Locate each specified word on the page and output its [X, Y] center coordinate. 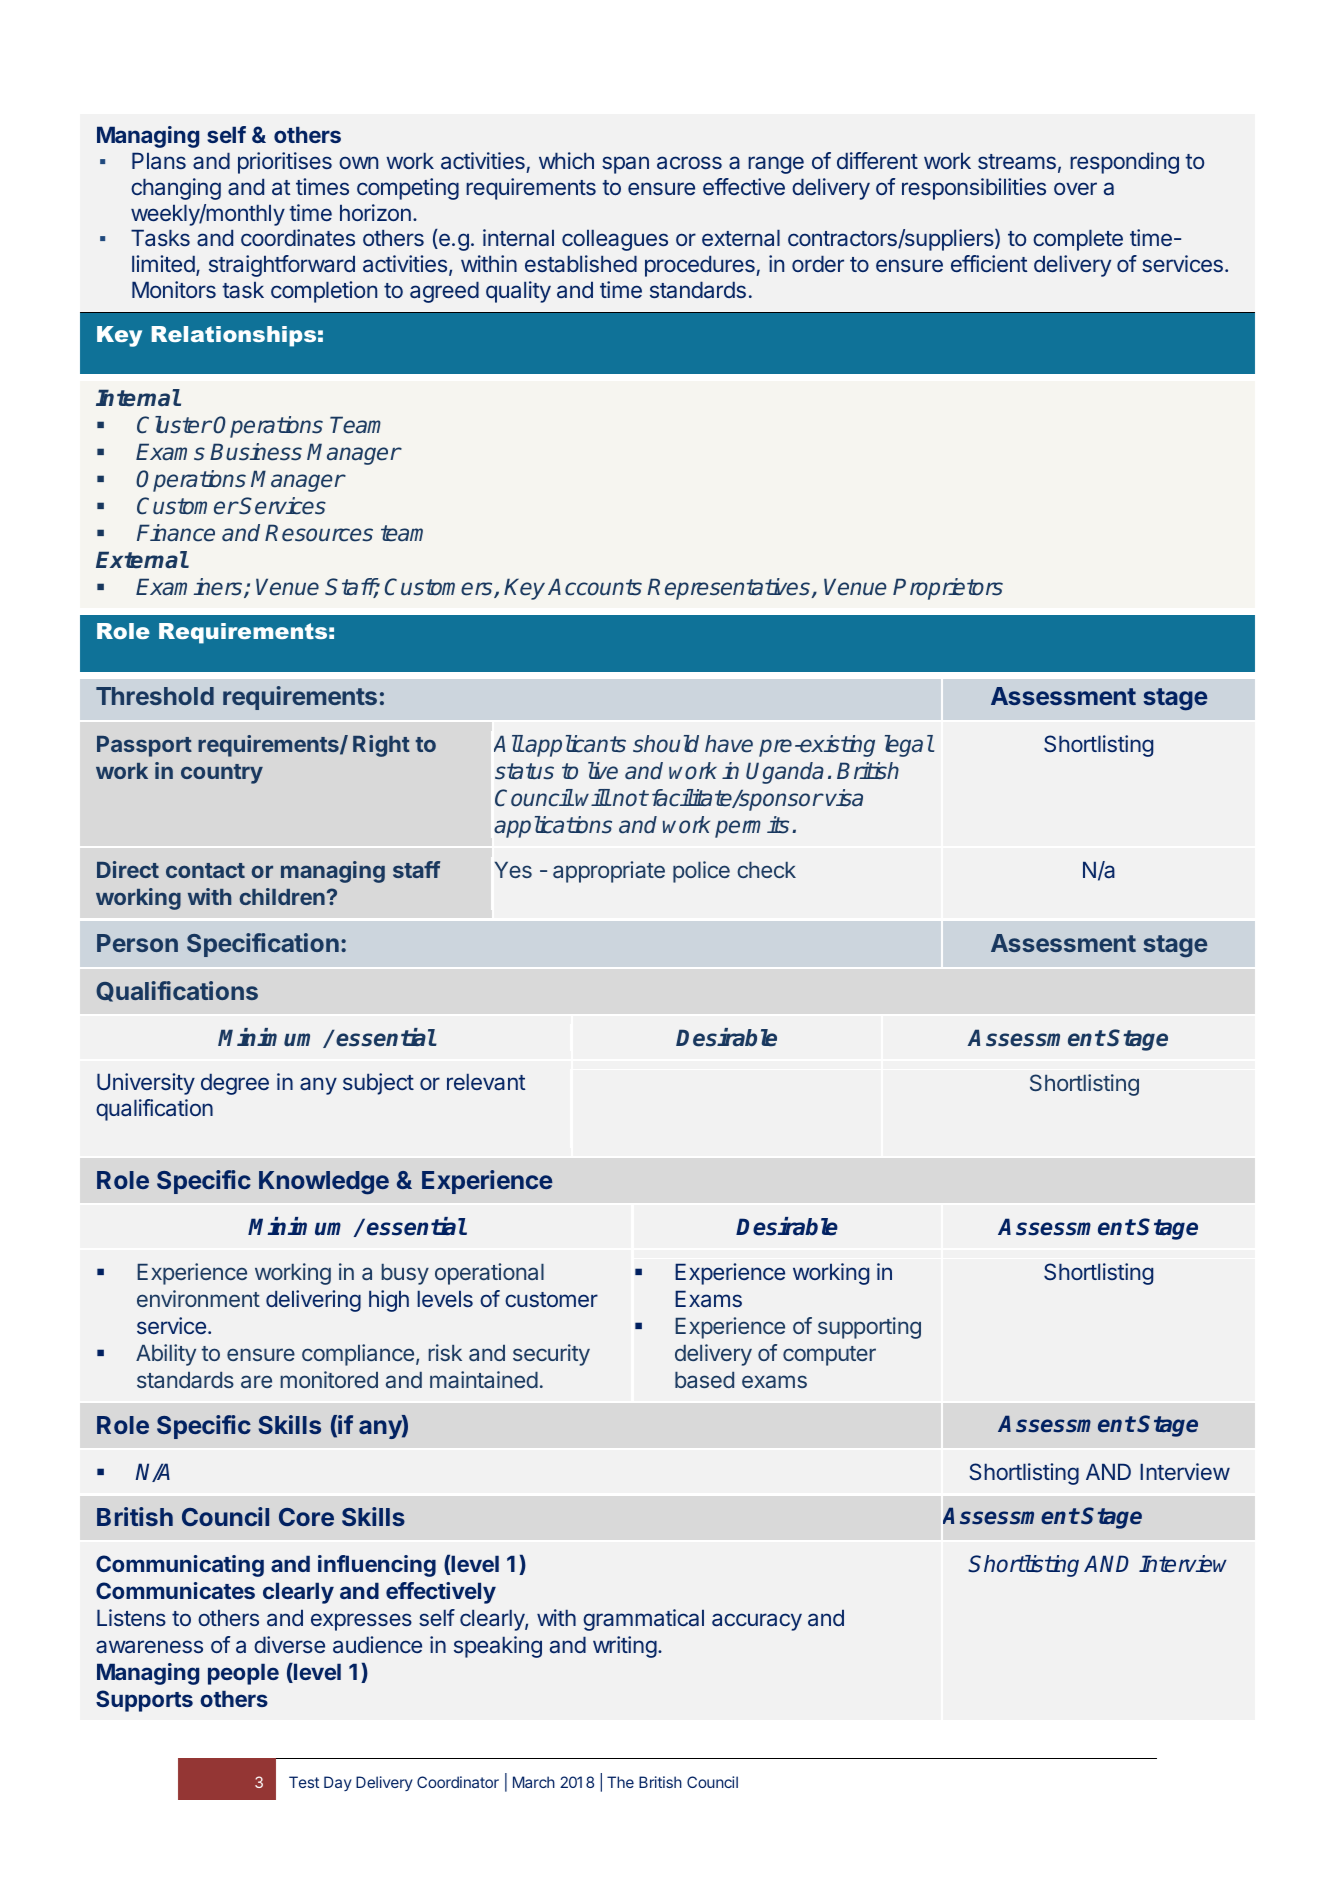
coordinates [298, 238]
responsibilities [974, 189]
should [666, 744]
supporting [869, 1328]
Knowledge [324, 1183]
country [222, 774]
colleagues [615, 240]
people [243, 1674]
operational [489, 1274]
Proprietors [948, 589]
